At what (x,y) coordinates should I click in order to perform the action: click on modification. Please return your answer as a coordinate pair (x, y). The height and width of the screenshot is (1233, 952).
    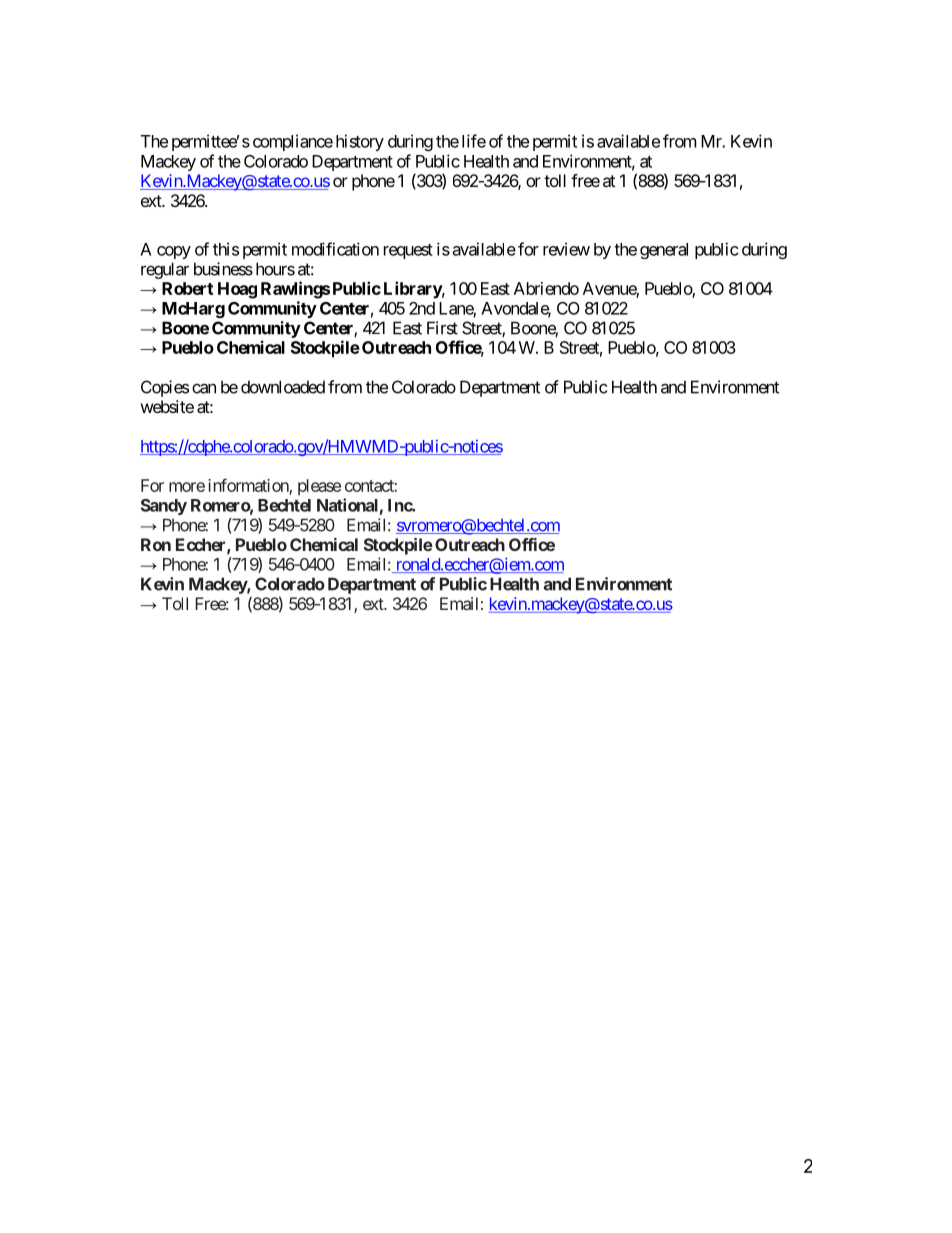
    Looking at the image, I should click on (335, 249).
